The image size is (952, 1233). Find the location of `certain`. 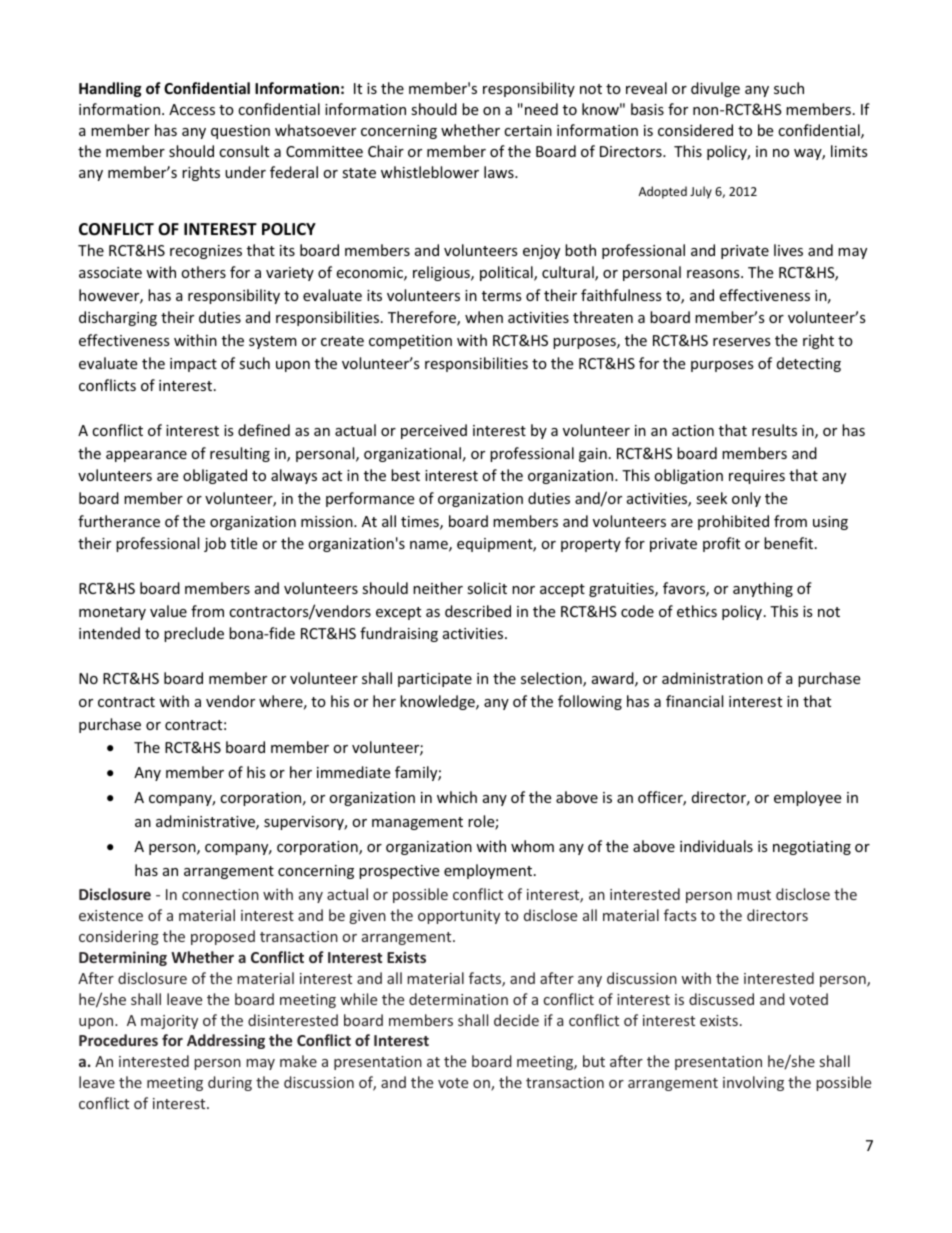

certain is located at coordinates (528, 130).
